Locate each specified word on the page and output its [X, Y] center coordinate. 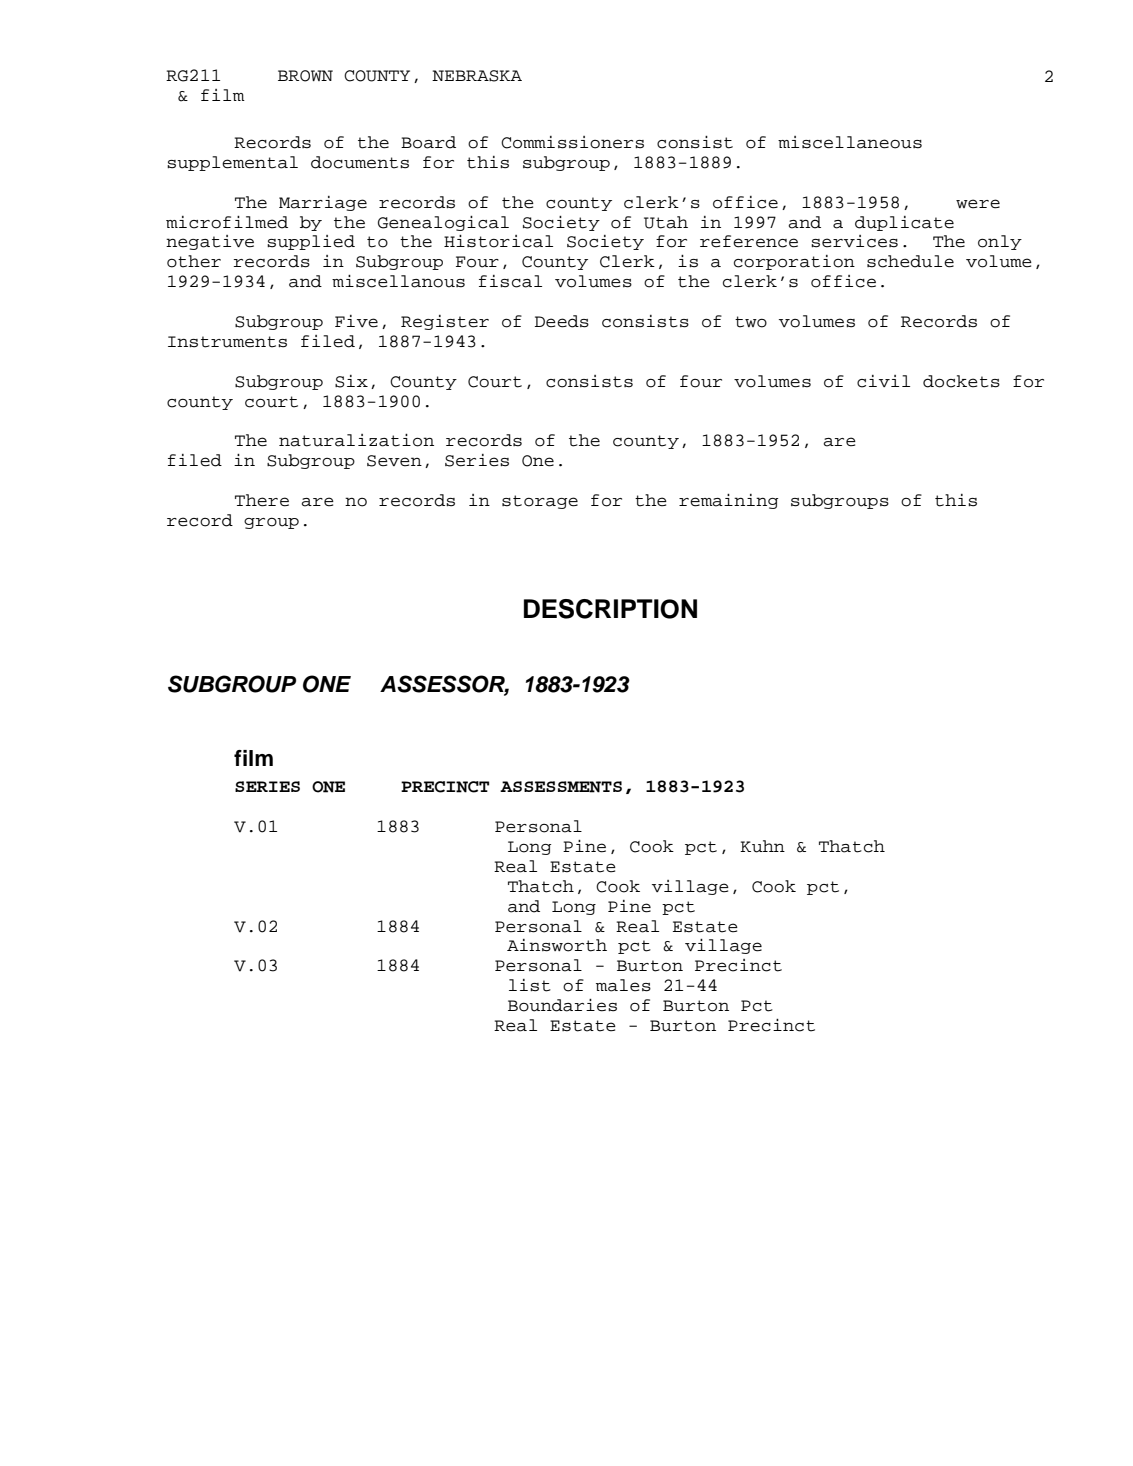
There [262, 500]
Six [351, 381]
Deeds [562, 321]
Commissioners [572, 142]
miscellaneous [850, 142]
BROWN [305, 76]
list [530, 985]
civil [883, 381]
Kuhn [762, 846]
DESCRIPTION [610, 609]
